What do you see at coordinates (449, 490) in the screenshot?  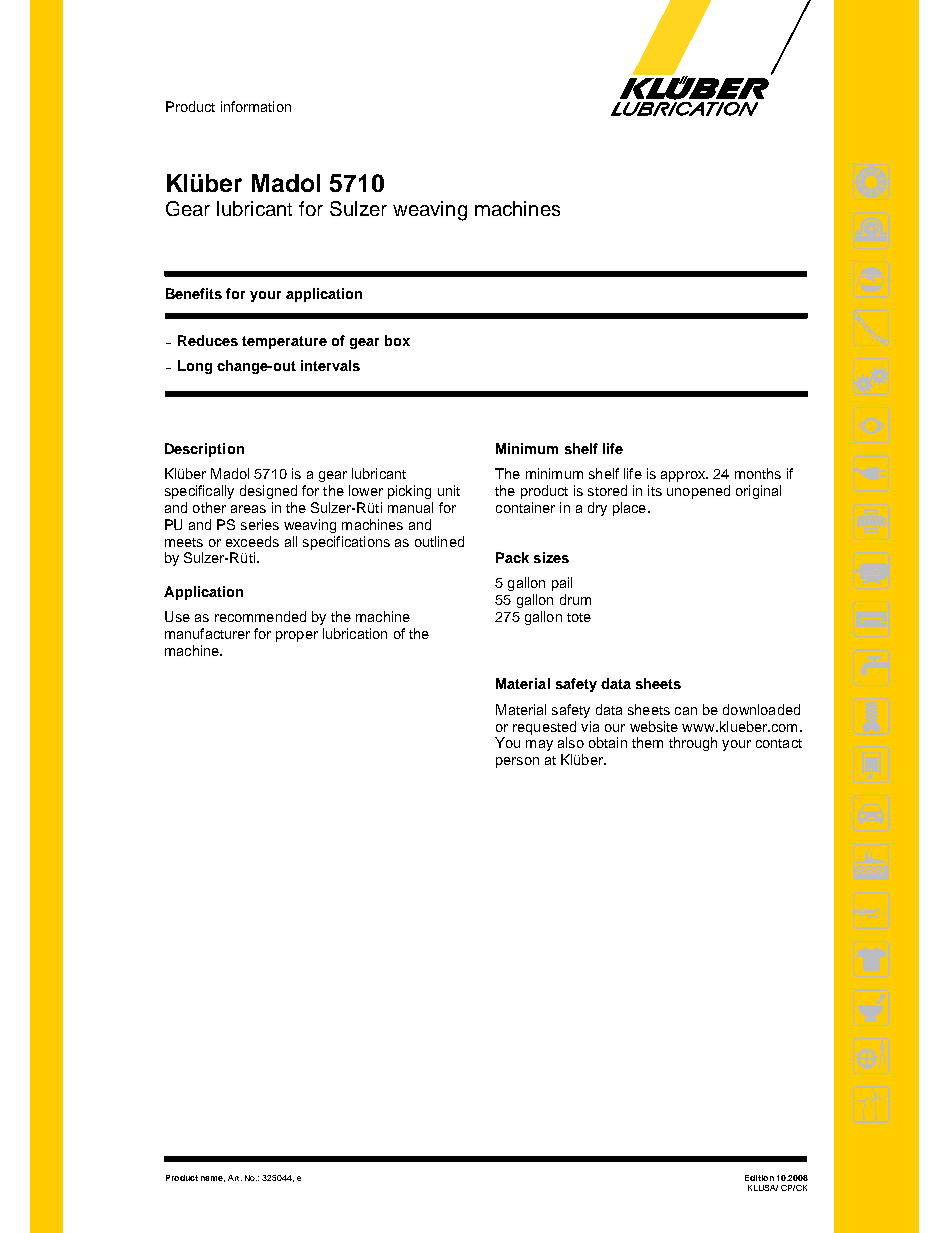 I see `unit` at bounding box center [449, 490].
